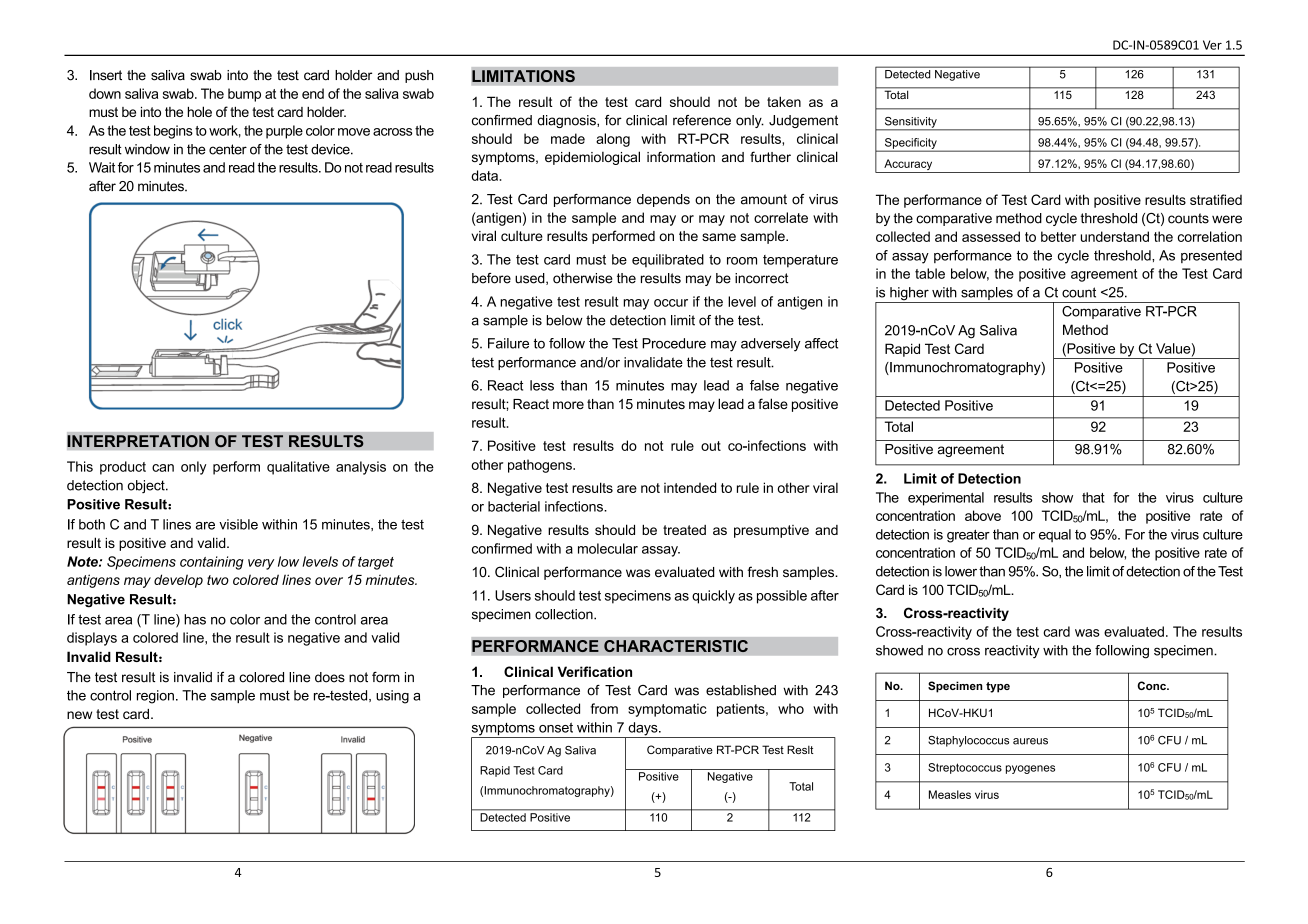  What do you see at coordinates (556, 727) in the document?
I see `onset` at bounding box center [556, 727].
